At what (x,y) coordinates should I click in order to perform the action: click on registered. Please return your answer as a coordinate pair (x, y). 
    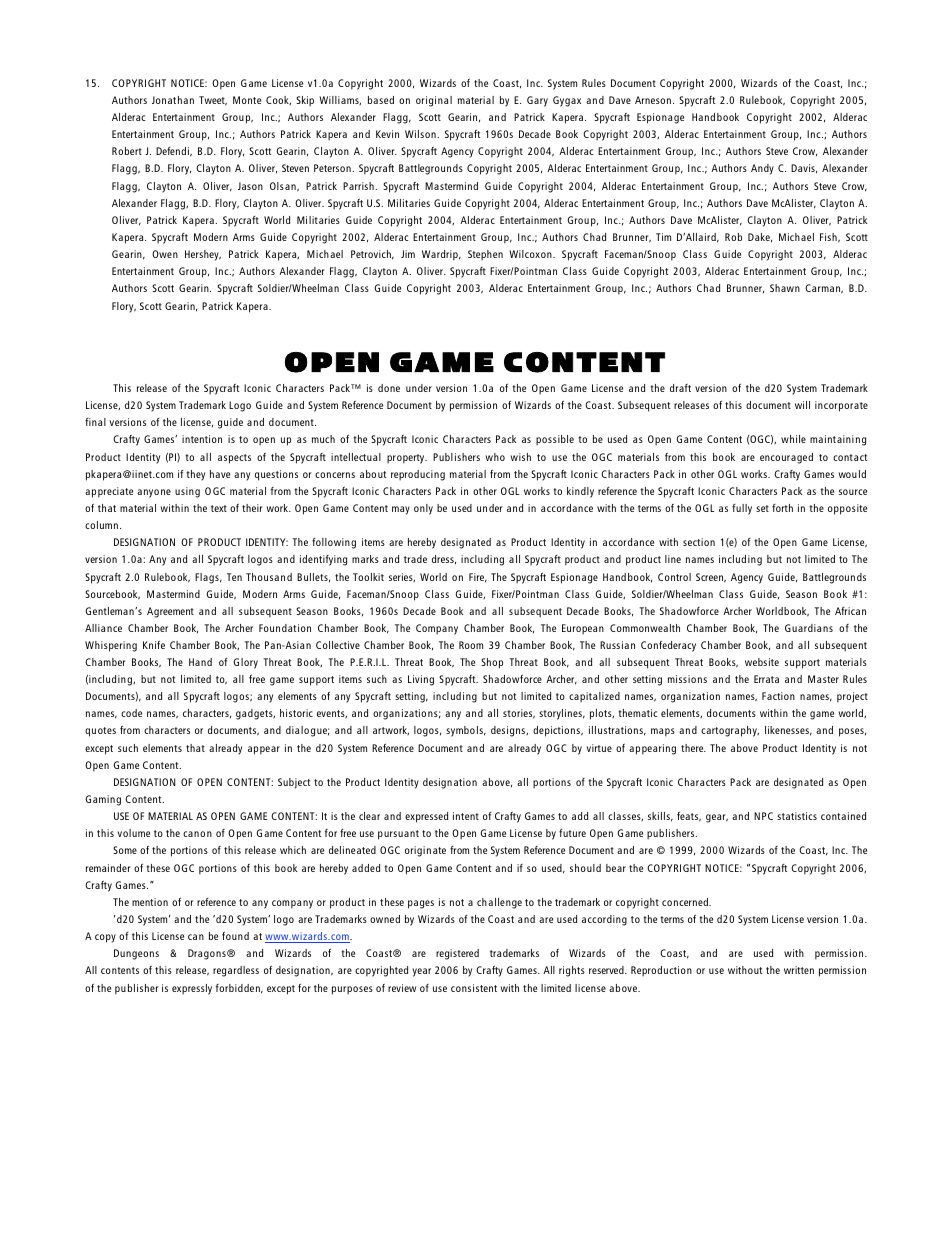
    Looking at the image, I should click on (457, 954).
